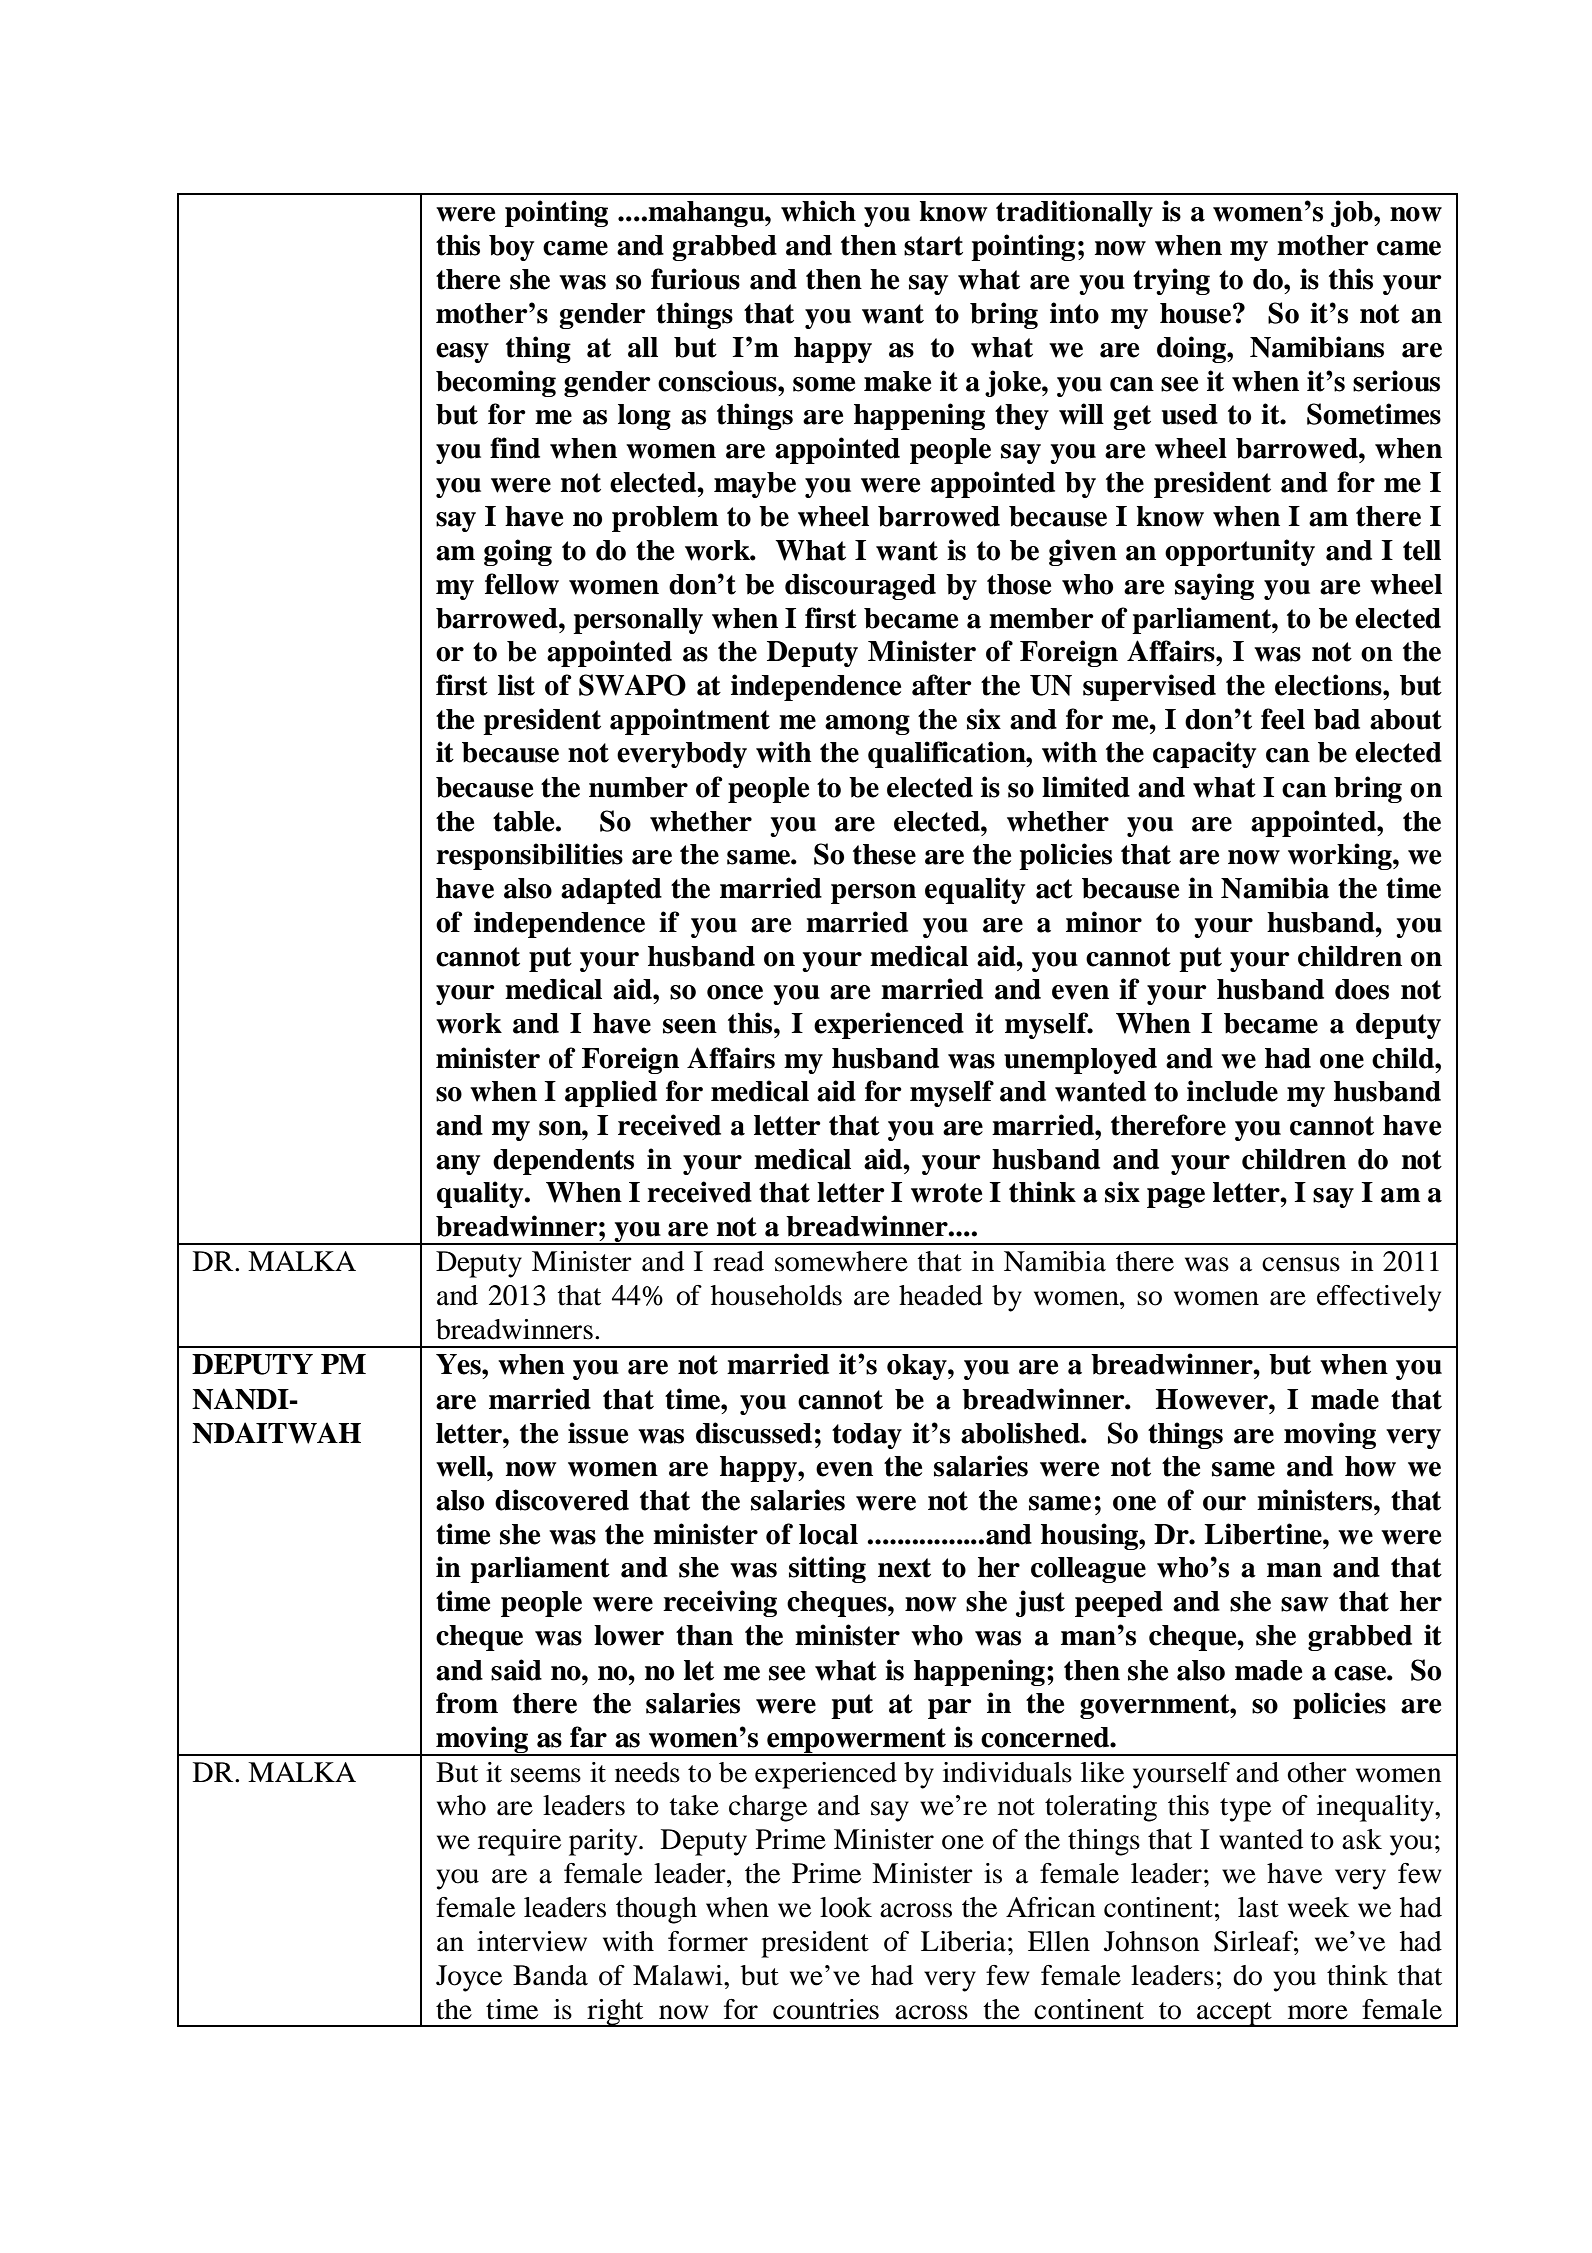 This screenshot has width=1592, height=2253. What do you see at coordinates (904, 1568) in the screenshot?
I see `next` at bounding box center [904, 1568].
